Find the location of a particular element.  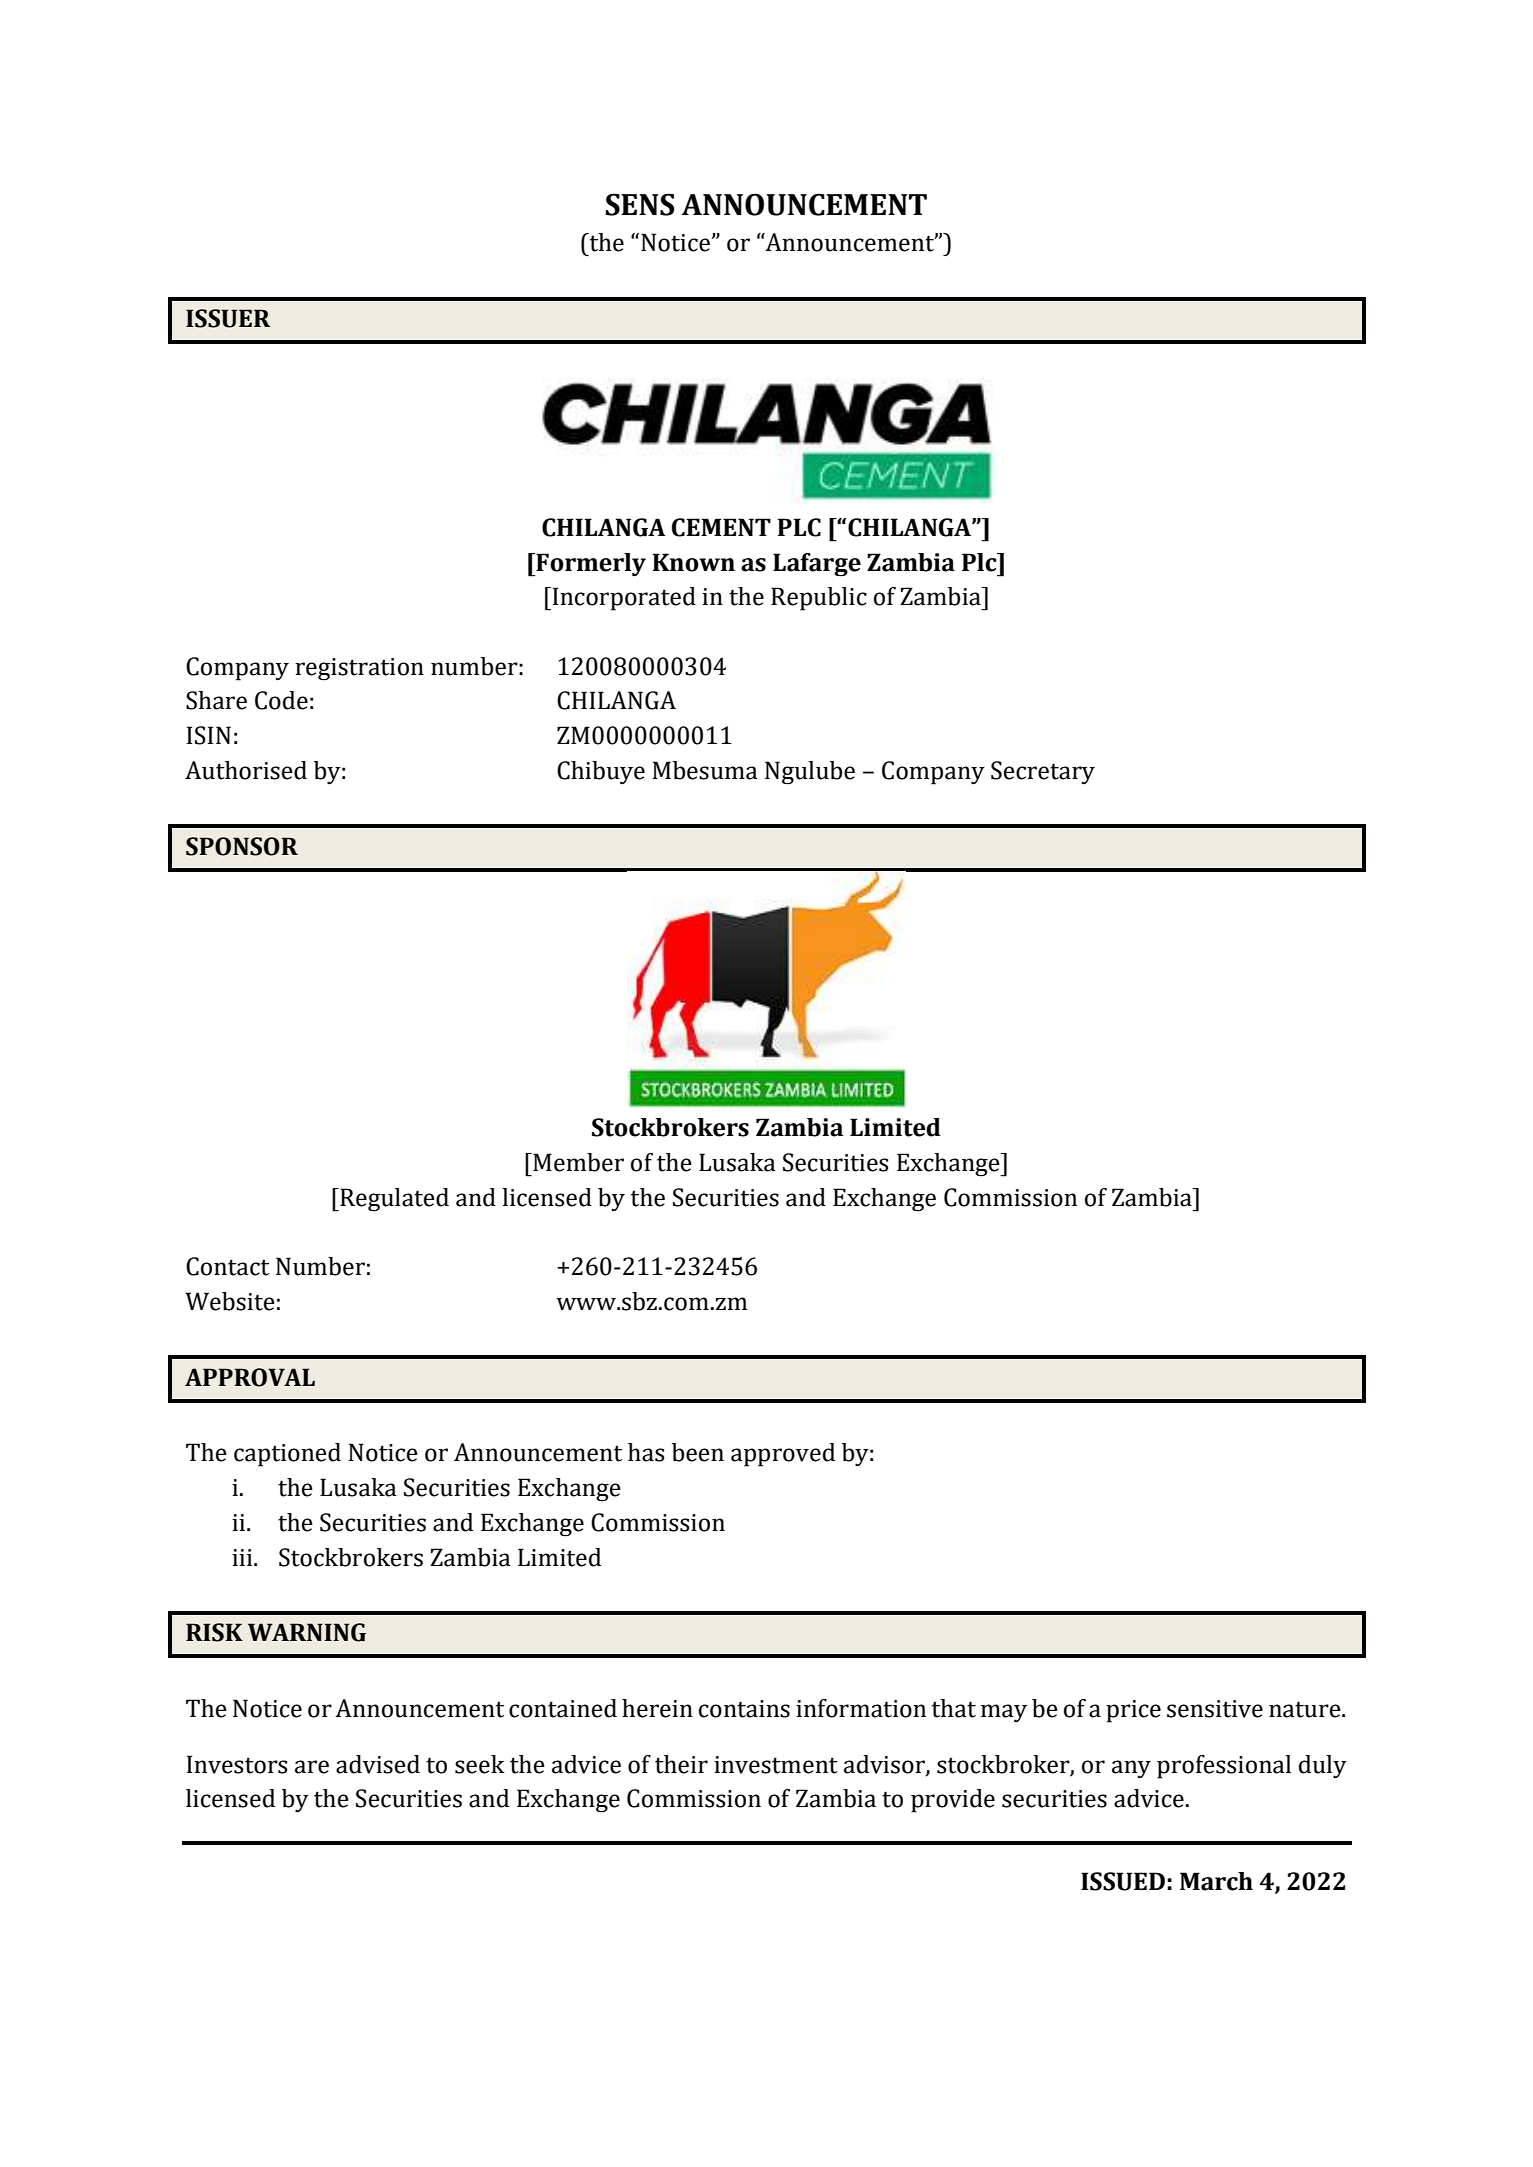

investment is located at coordinates (776, 1765).
